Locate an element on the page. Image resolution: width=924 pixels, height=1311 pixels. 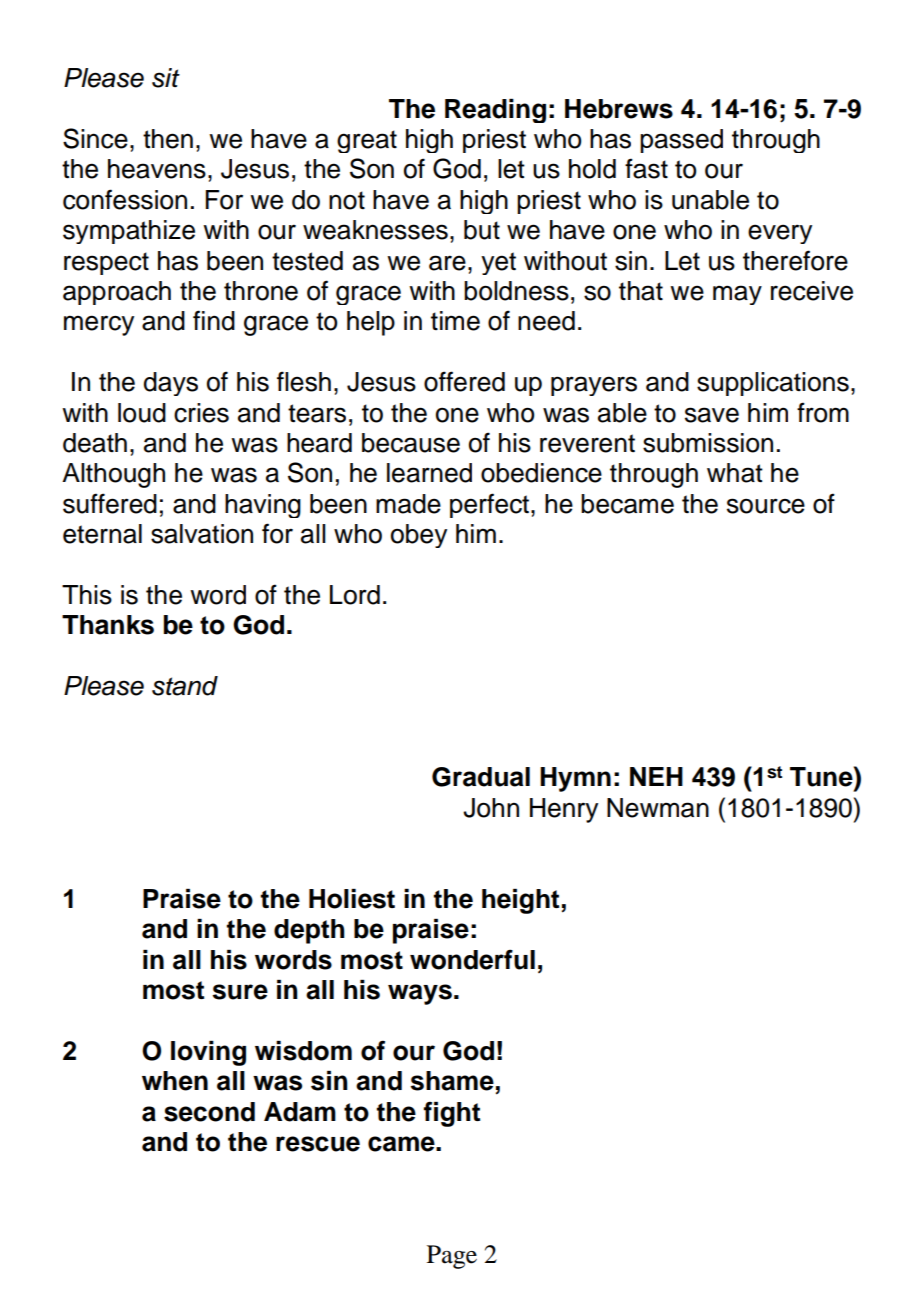
then is located at coordinates (168, 139).
